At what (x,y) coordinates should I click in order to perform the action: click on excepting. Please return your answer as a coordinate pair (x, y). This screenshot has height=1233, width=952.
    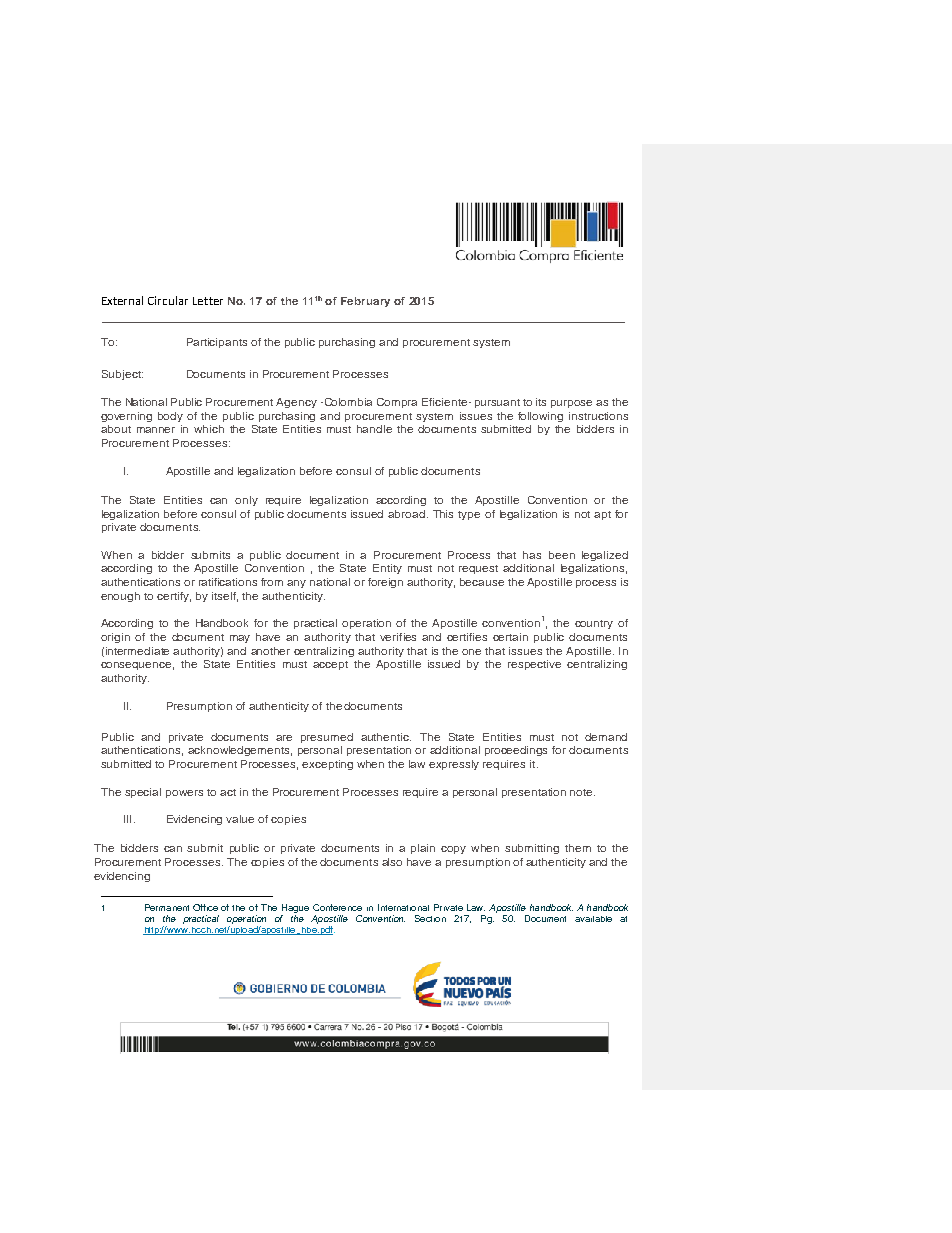
    Looking at the image, I should click on (327, 765).
